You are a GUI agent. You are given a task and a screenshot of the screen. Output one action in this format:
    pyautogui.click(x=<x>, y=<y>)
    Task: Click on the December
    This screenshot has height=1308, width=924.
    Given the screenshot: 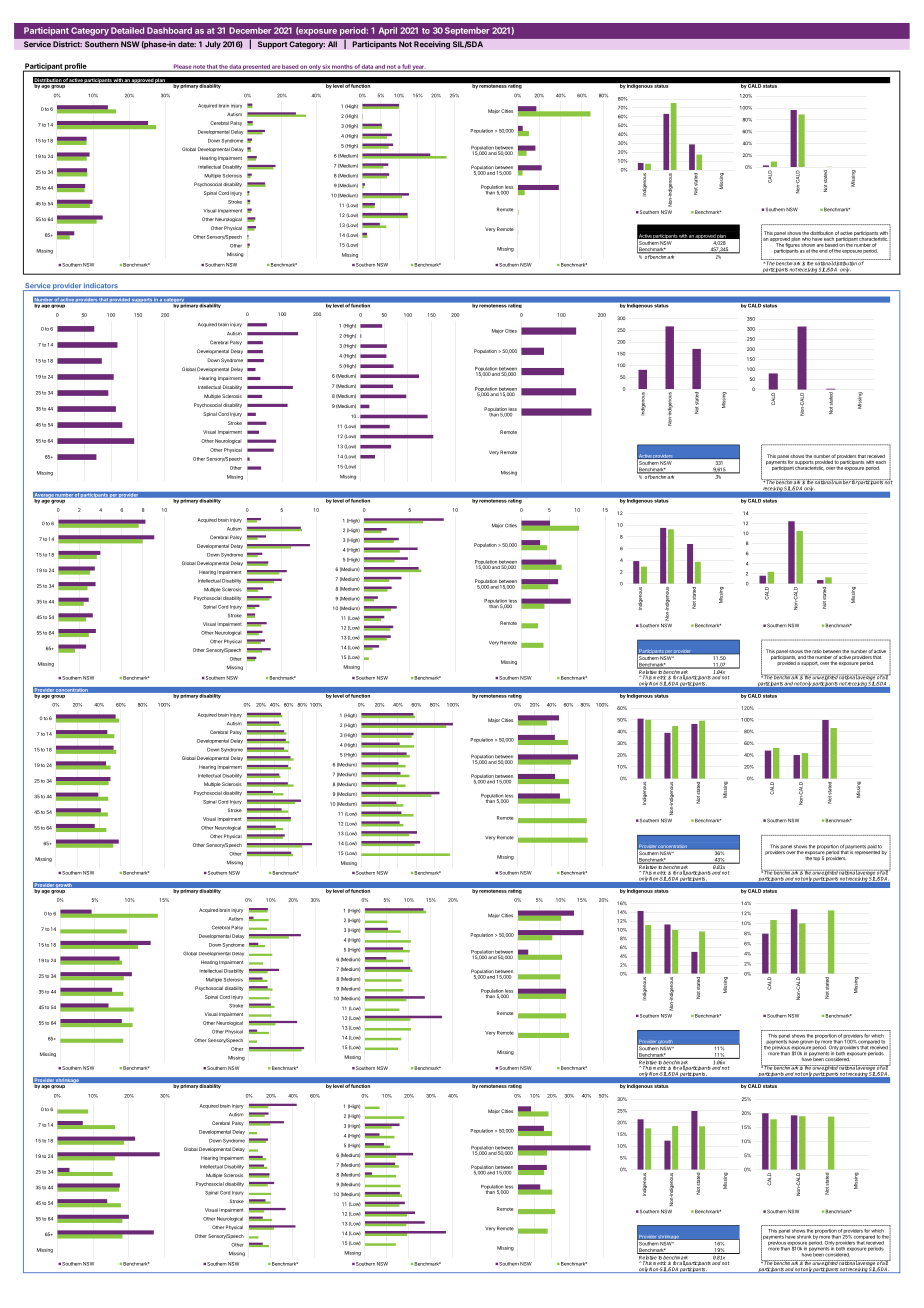 What is the action you would take?
    pyautogui.click(x=250, y=30)
